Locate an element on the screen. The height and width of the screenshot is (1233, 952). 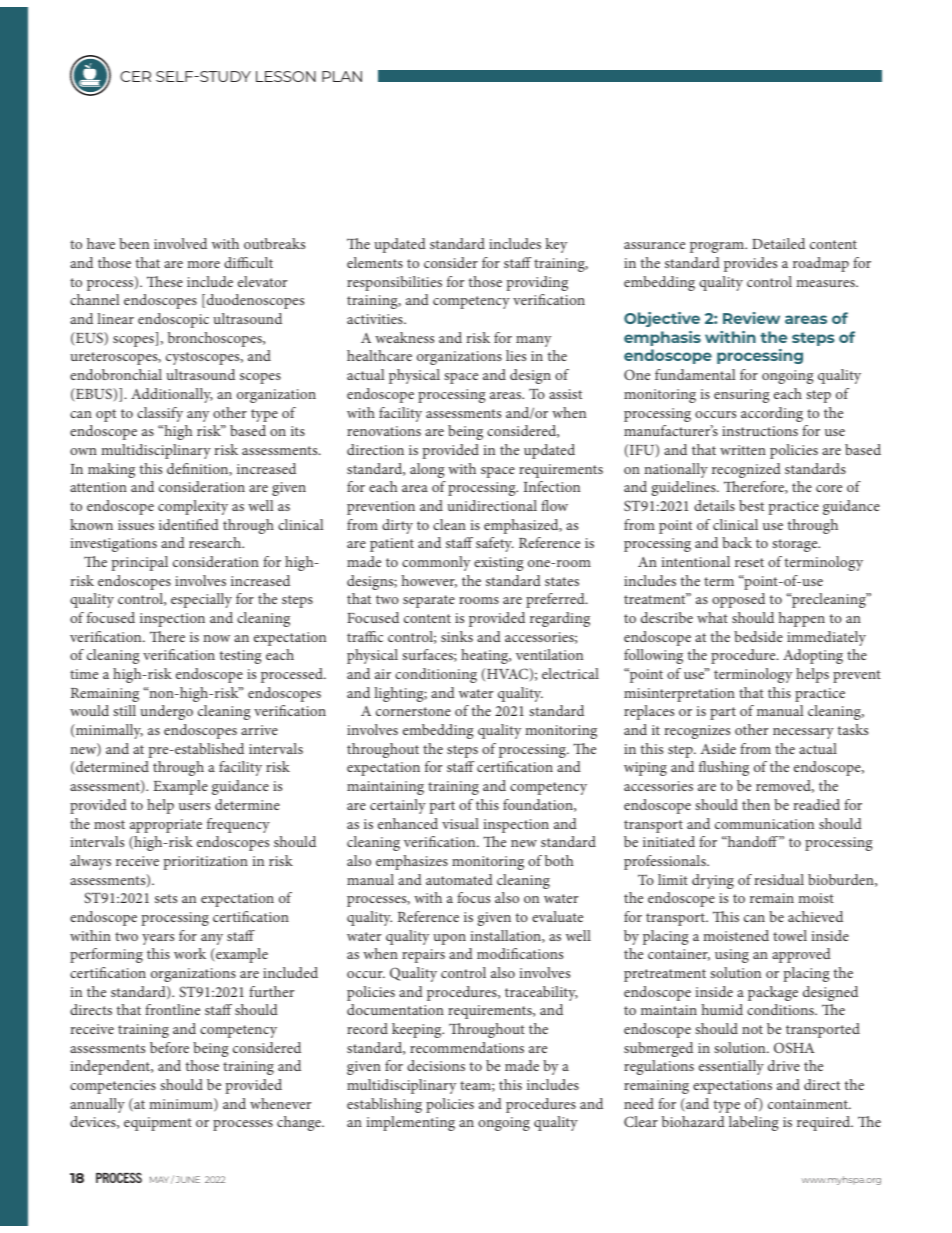
Detailed is located at coordinates (778, 243).
